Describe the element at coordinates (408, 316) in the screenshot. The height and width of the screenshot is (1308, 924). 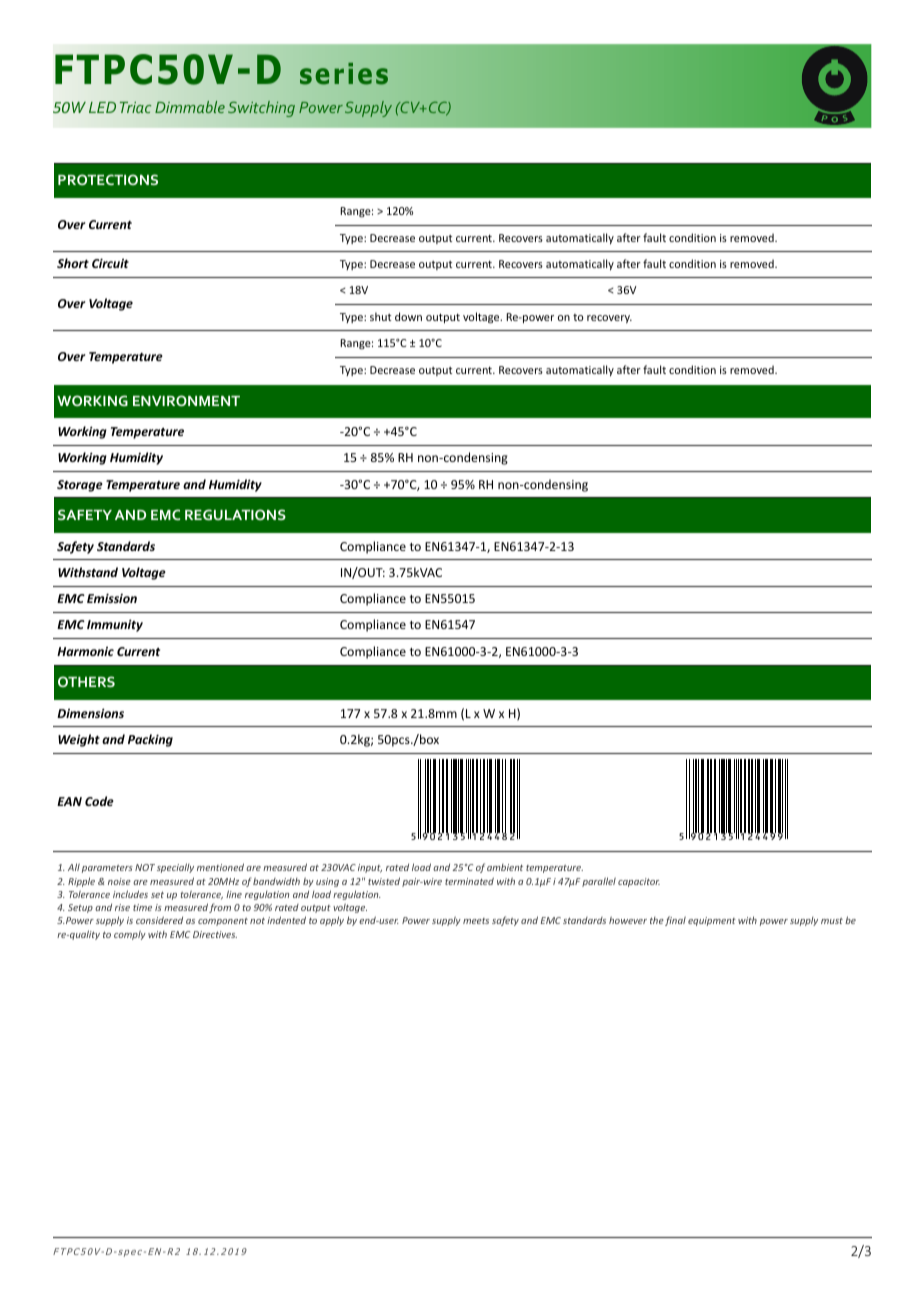
I see `down` at that location.
